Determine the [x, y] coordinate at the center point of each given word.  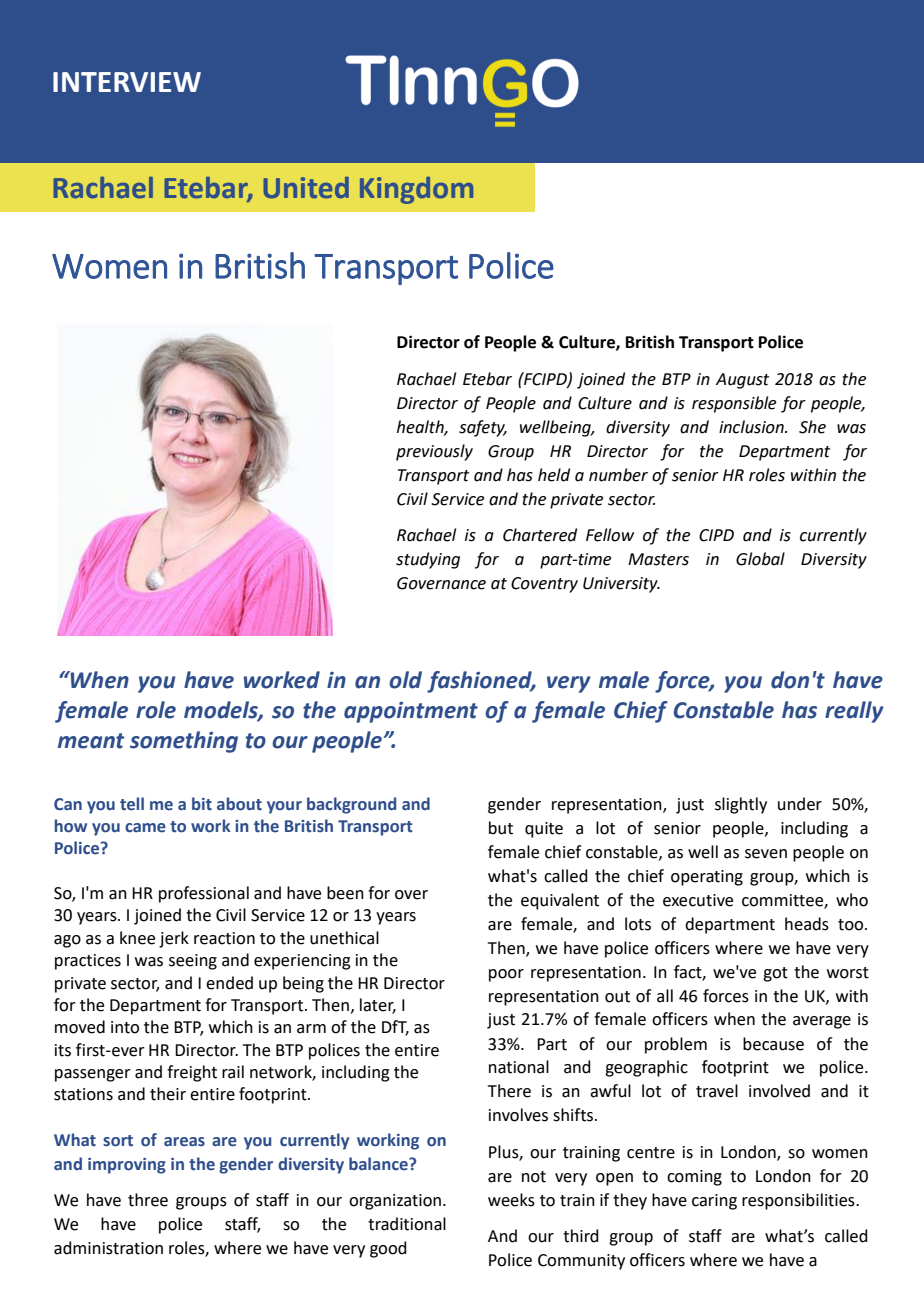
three [148, 1200]
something [184, 742]
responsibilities [799, 1201]
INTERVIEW [127, 82]
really [854, 712]
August [742, 381]
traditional [407, 1224]
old [405, 680]
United [306, 188]
